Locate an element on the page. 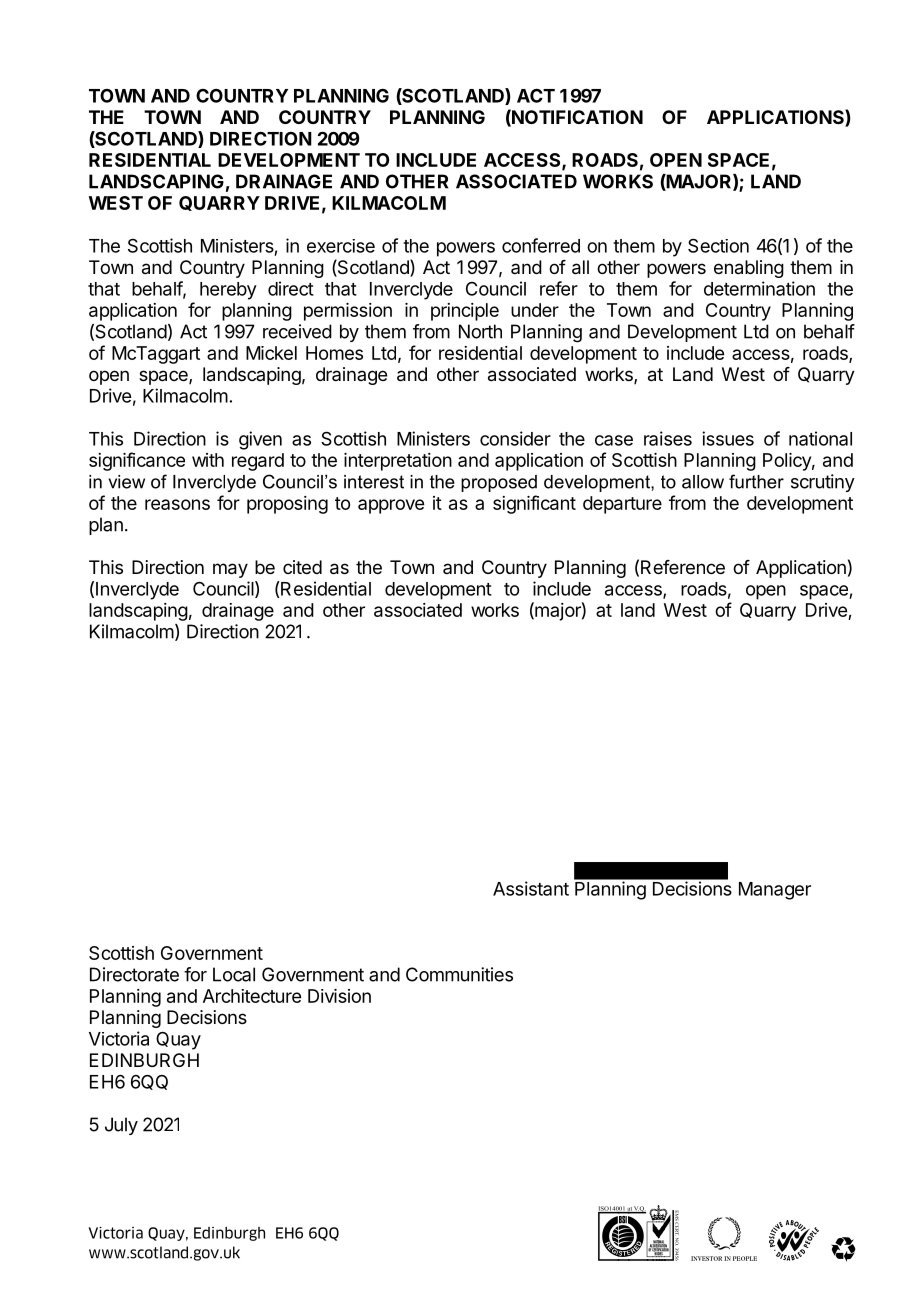 The image size is (924, 1307). Local is located at coordinates (234, 974).
